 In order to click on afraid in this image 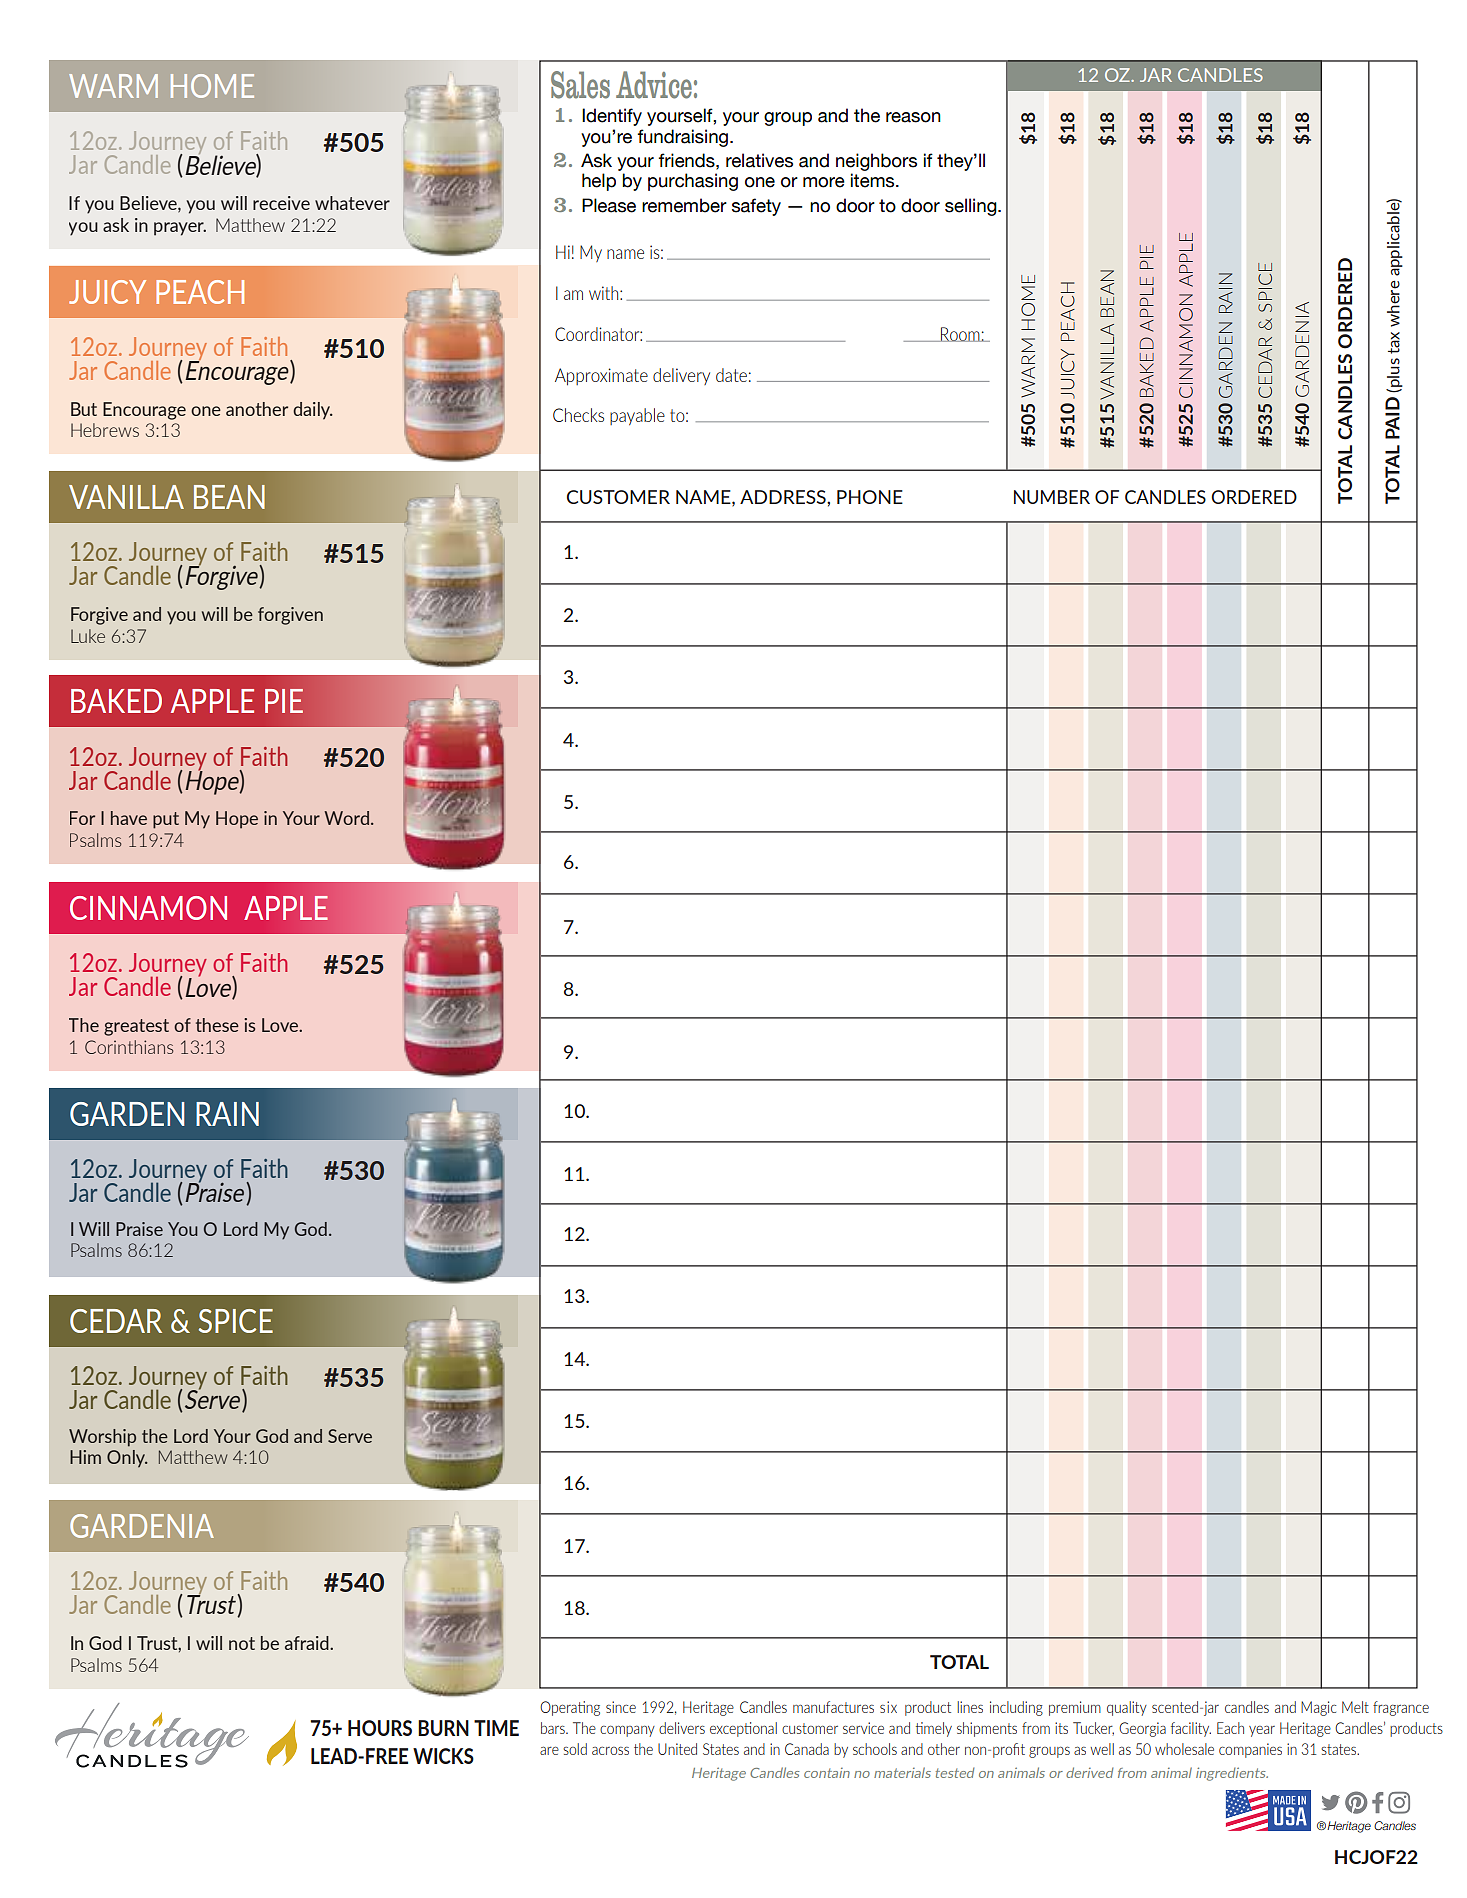, I will do `click(308, 1643)`.
